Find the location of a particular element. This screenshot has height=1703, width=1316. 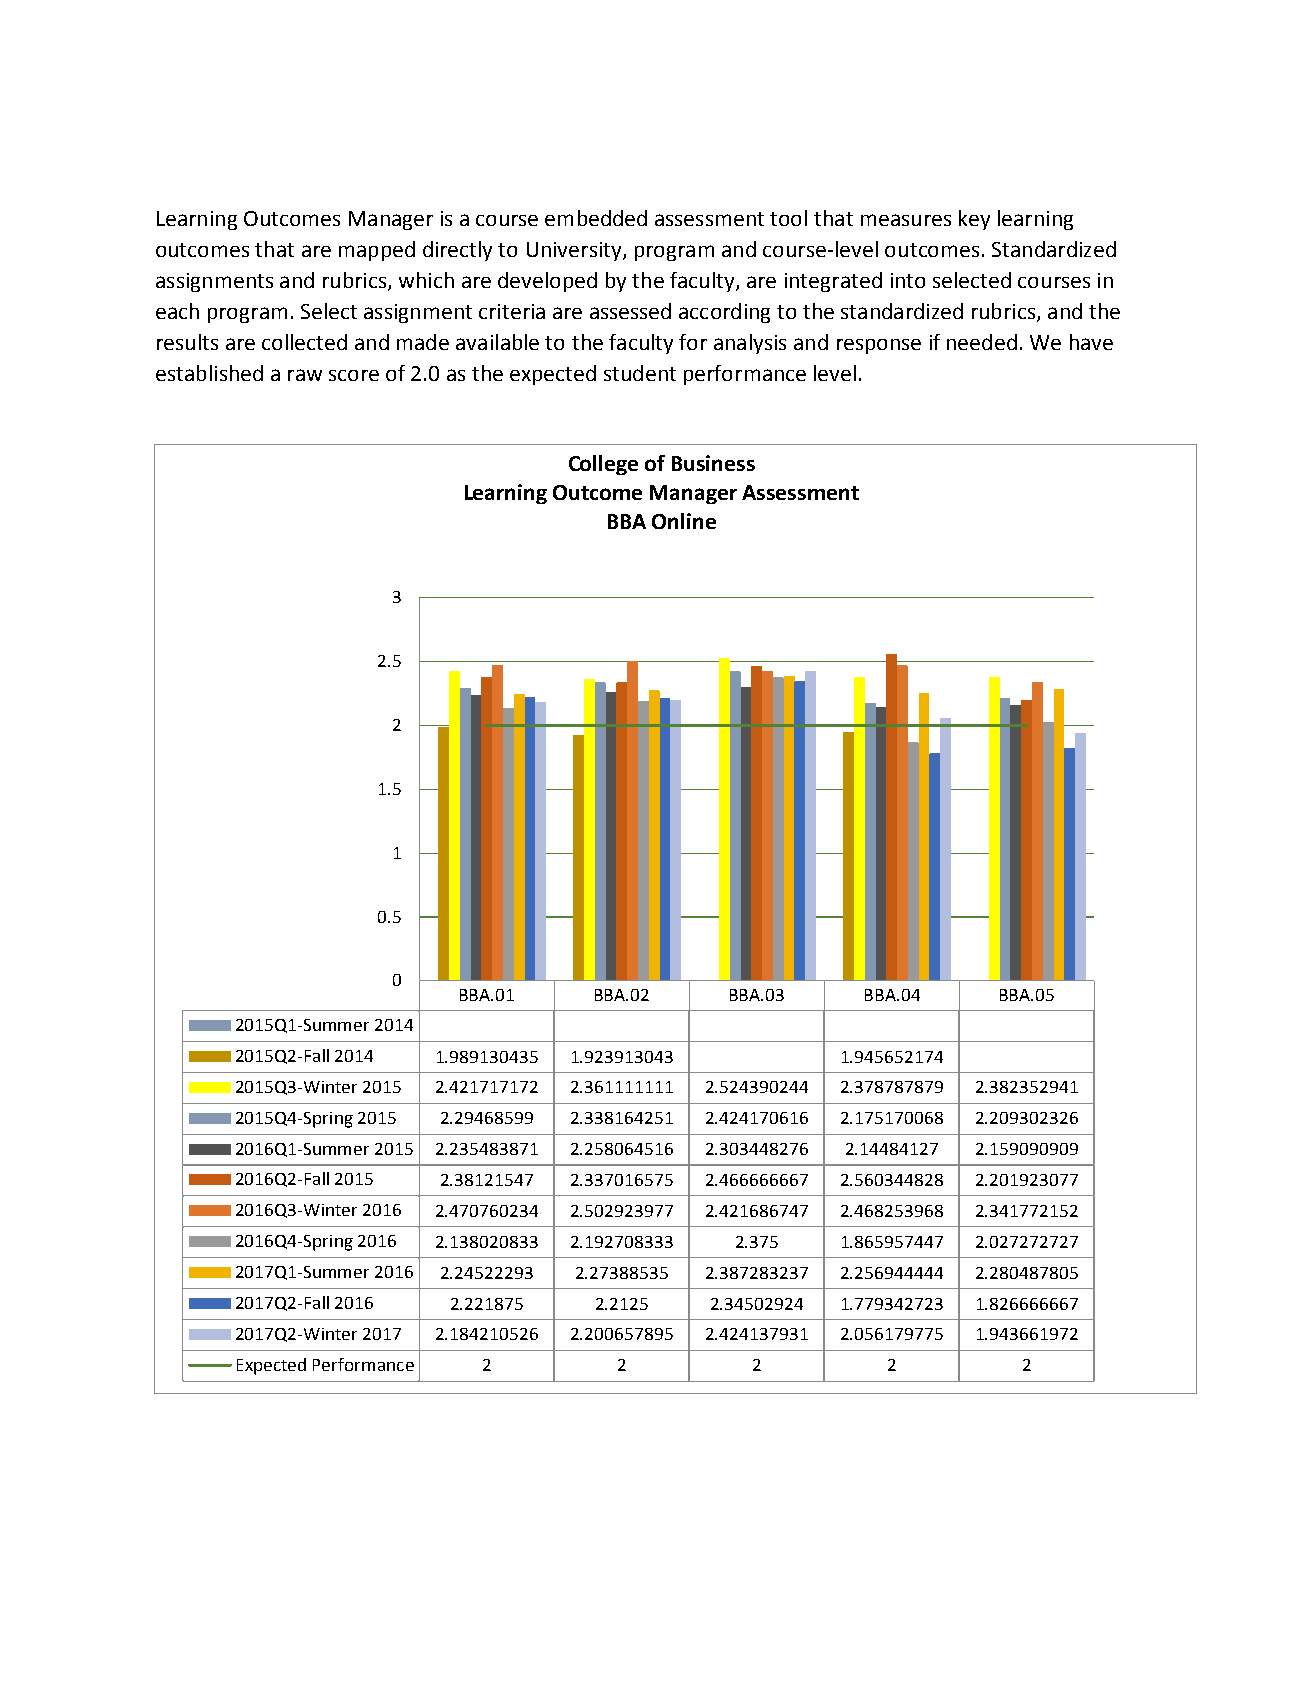

assessed is located at coordinates (630, 311).
